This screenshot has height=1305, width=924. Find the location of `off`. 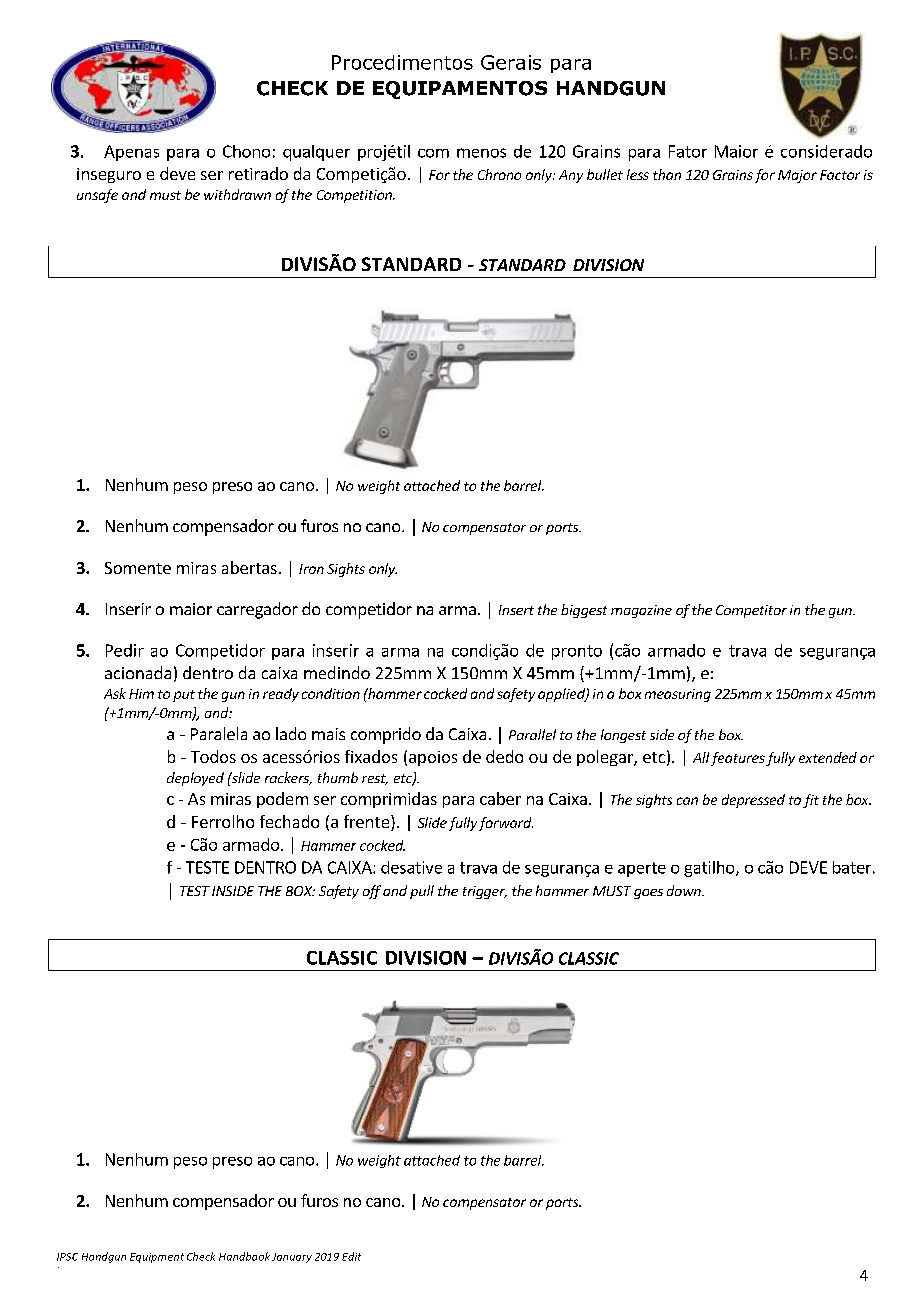

off is located at coordinates (372, 892).
